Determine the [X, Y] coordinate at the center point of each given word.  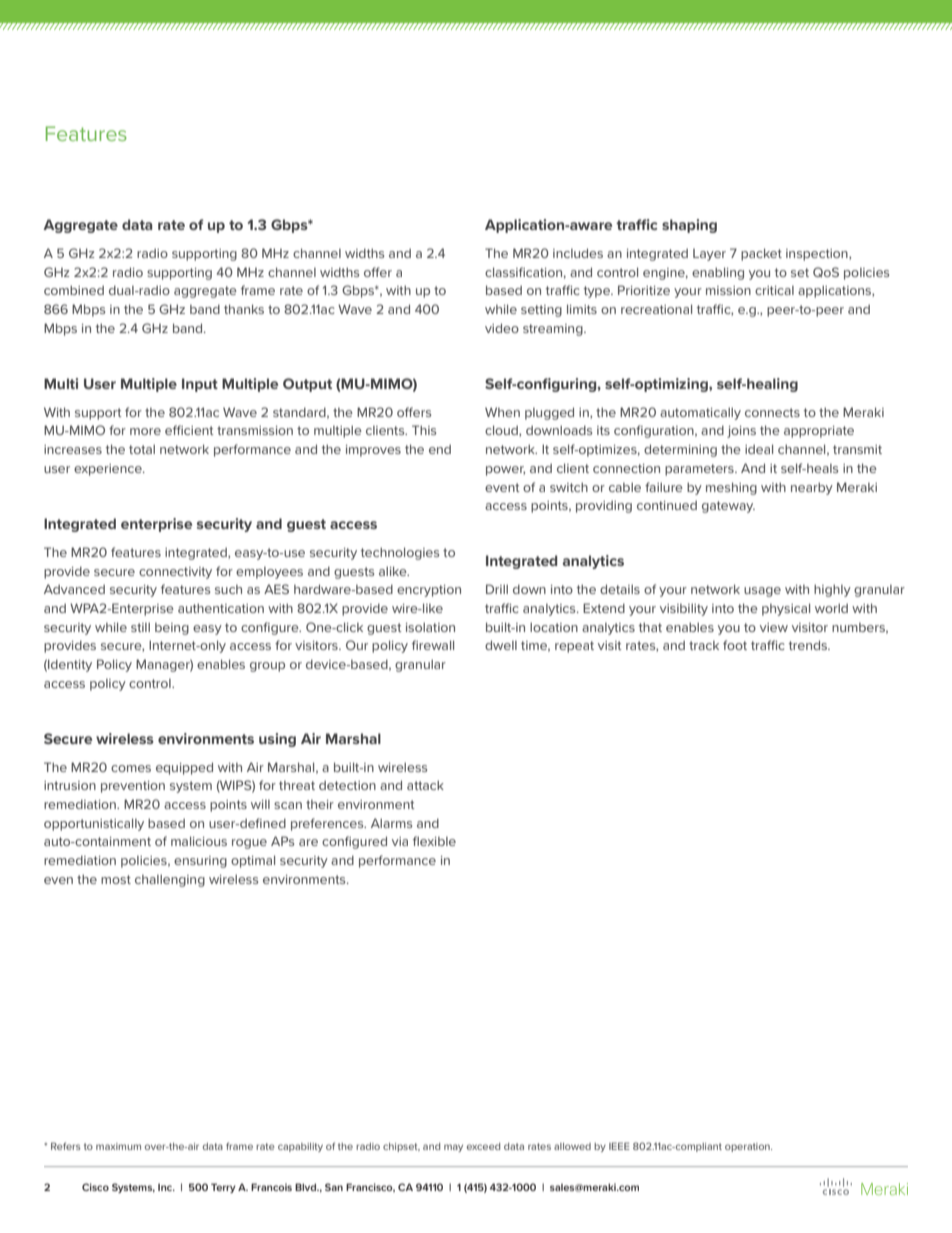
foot [735, 645]
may [453, 1148]
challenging [170, 880]
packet [761, 254]
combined [74, 290]
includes [578, 253]
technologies [400, 553]
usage [762, 592]
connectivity [175, 573]
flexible [434, 841]
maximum [118, 1146]
